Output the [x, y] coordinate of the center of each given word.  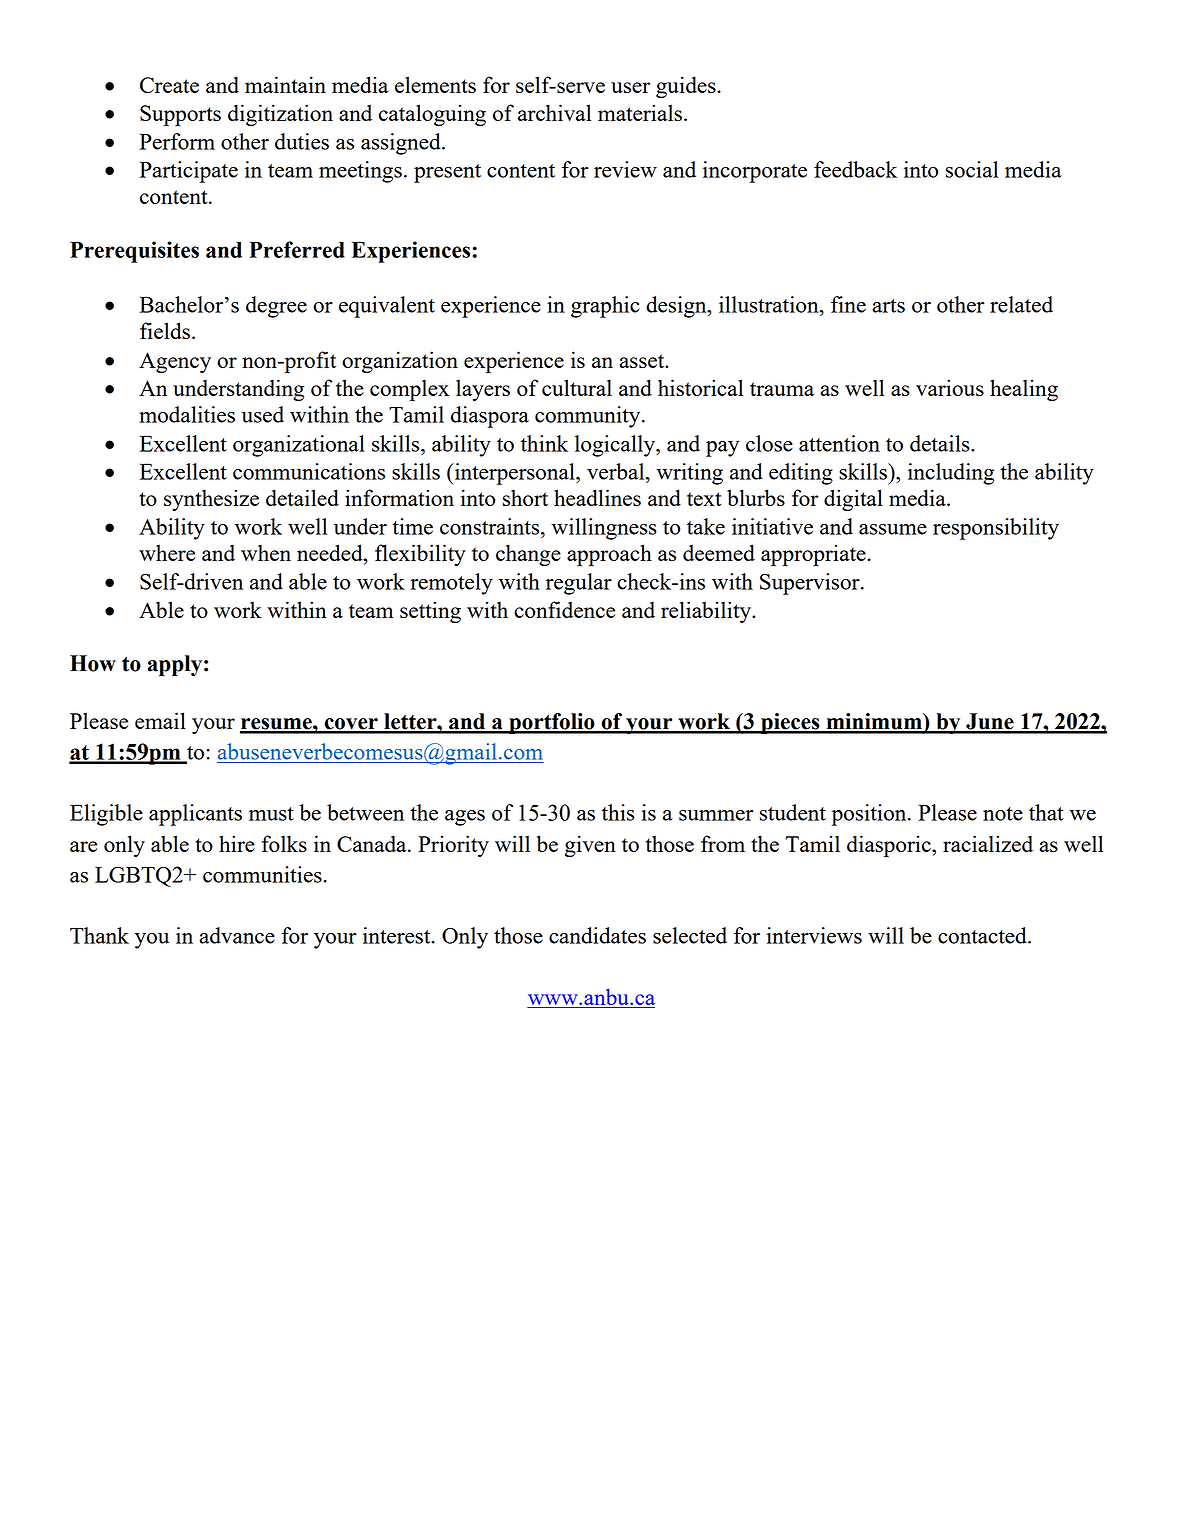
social [972, 169]
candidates [597, 935]
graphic [605, 307]
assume [893, 529]
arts [889, 306]
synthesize [211, 500]
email [160, 720]
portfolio [552, 723]
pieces [790, 723]
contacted [983, 935]
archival [555, 112]
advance [237, 935]
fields [165, 330]
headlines [597, 497]
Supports [180, 116]
